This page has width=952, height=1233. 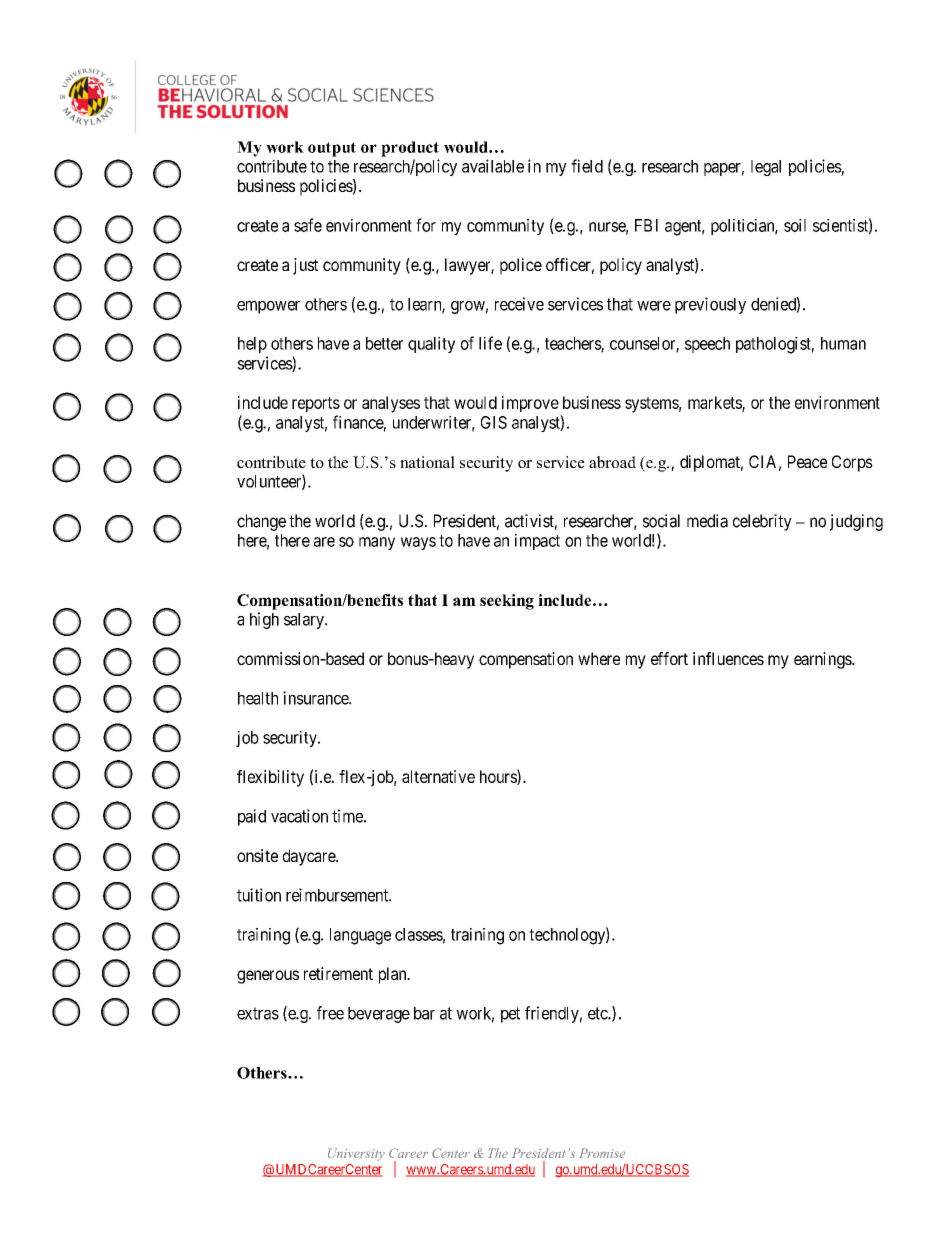 What do you see at coordinates (766, 168) in the page?
I see `legal` at bounding box center [766, 168].
